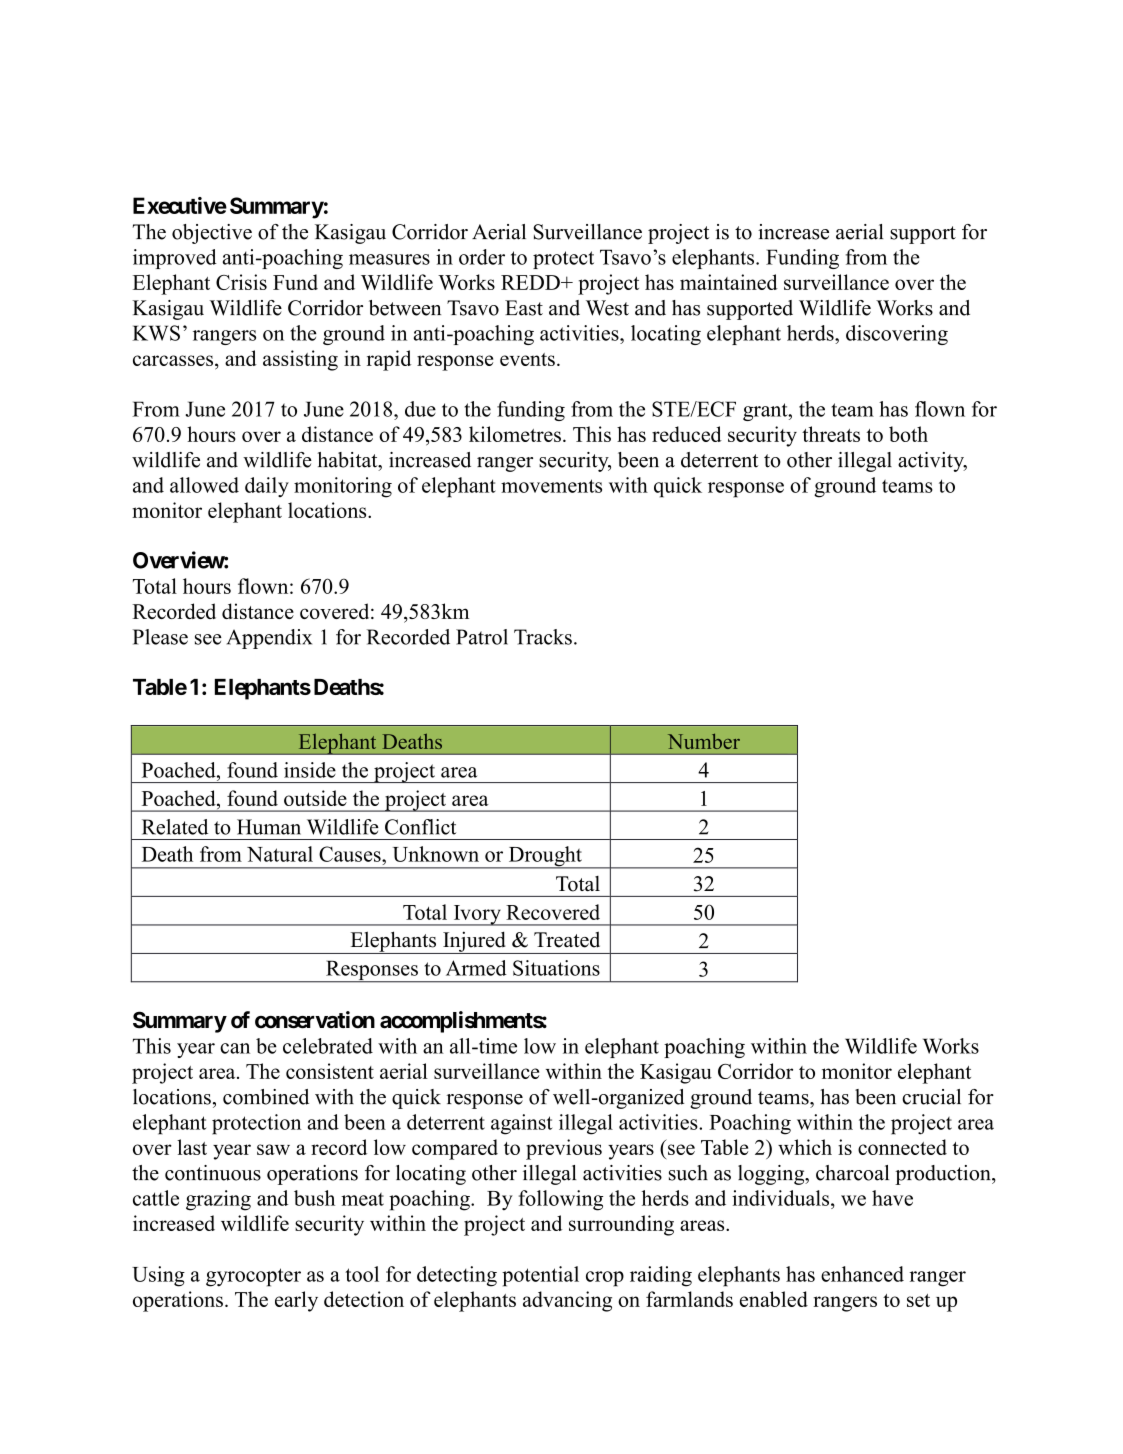  Describe the element at coordinates (531, 282) in the document. I see `REDD` at that location.
